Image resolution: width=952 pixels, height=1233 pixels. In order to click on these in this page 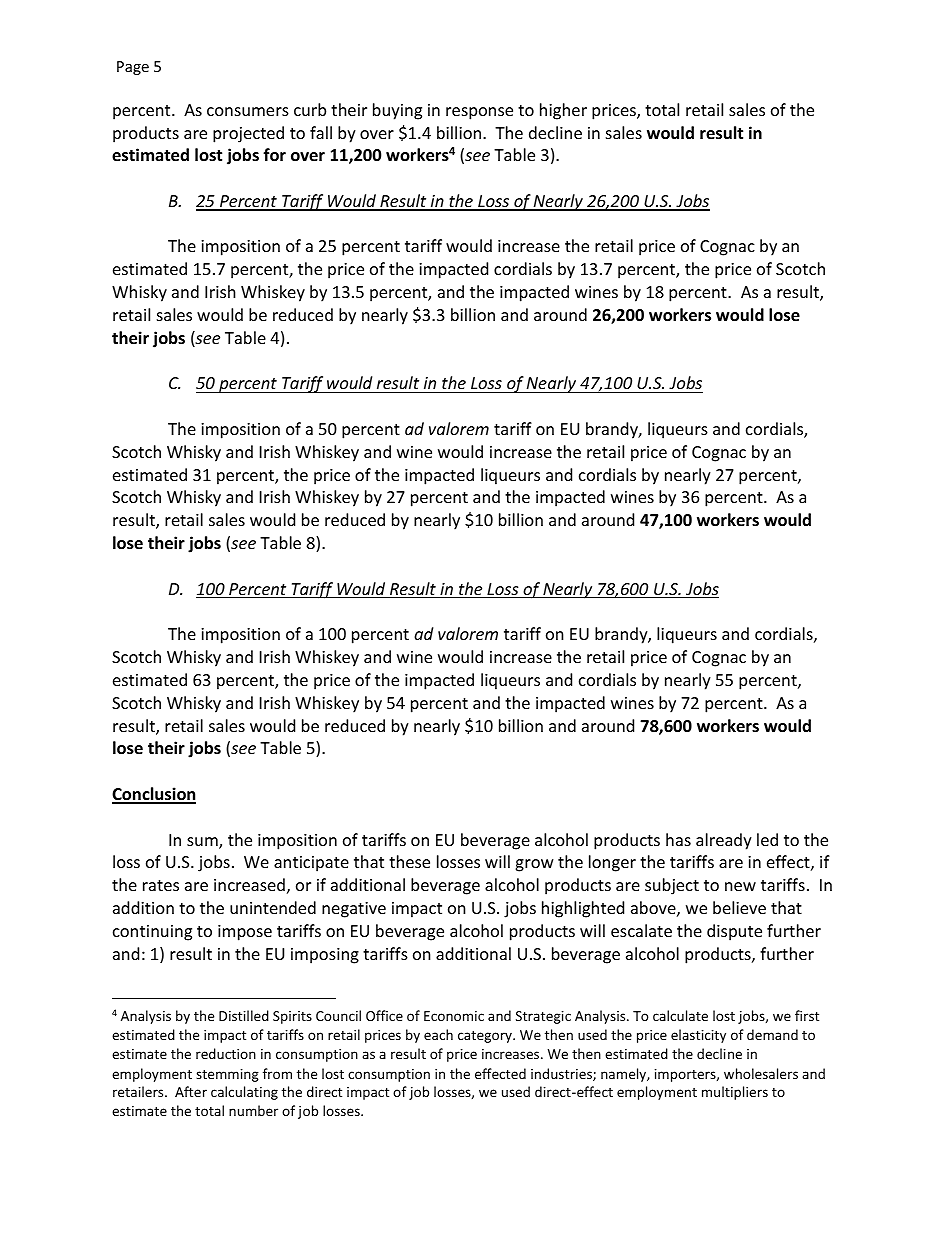, I will do `click(409, 861)`.
